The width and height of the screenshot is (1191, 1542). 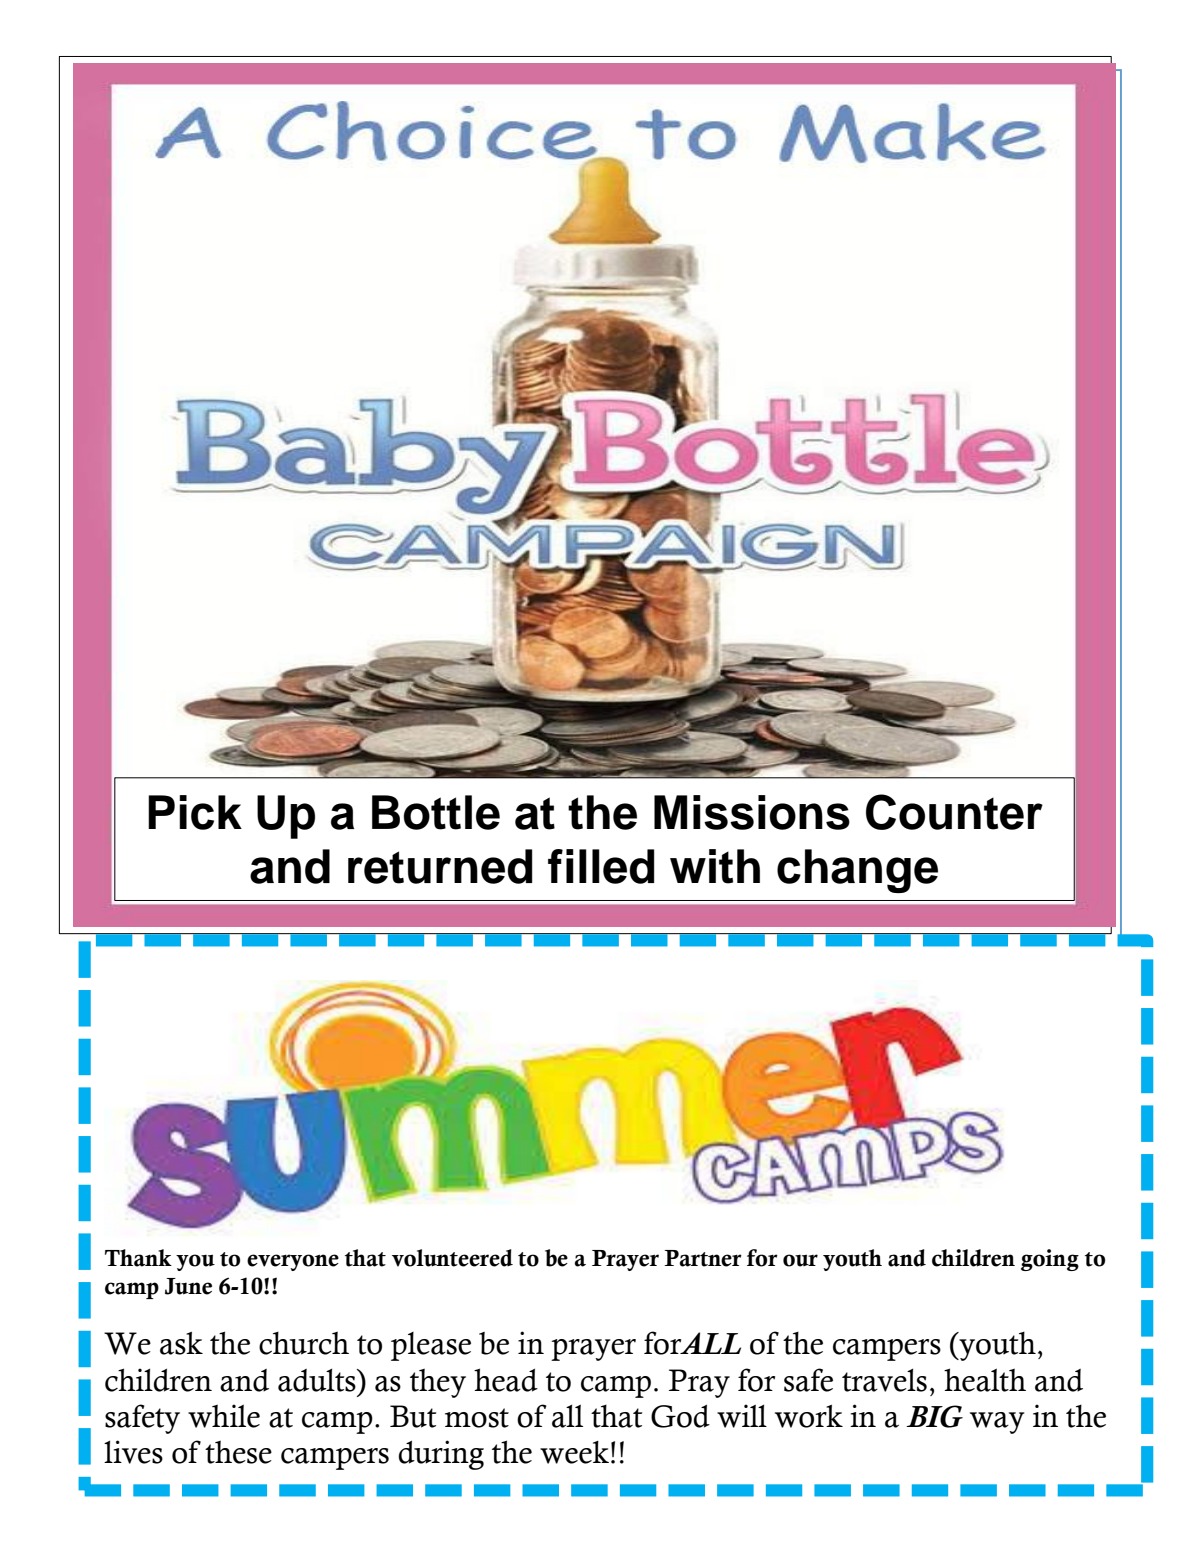 I want to click on everyone, so click(x=293, y=1262).
